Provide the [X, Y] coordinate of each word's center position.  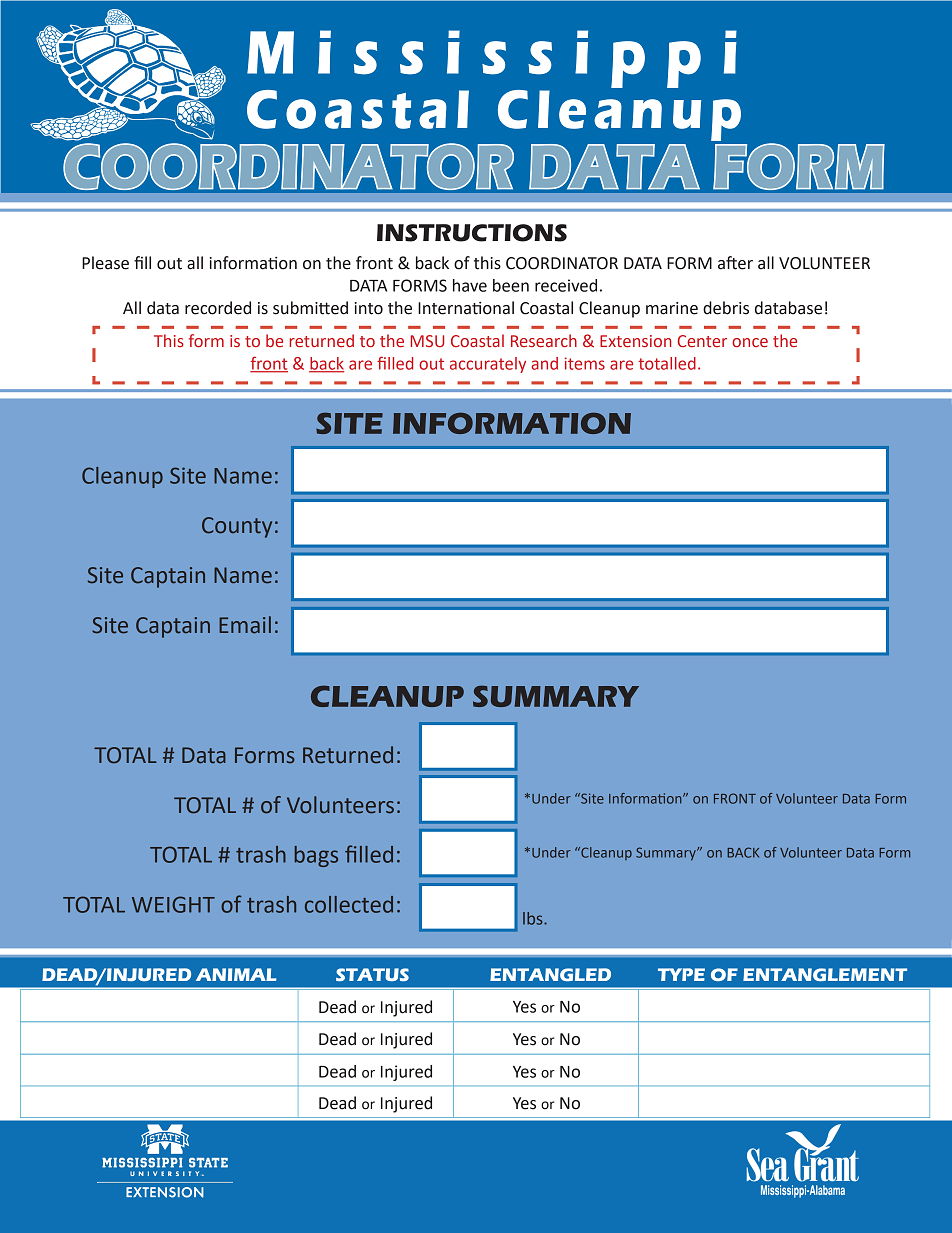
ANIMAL [236, 974]
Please [105, 263]
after [735, 263]
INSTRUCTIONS [472, 233]
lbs [534, 918]
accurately [488, 365]
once [750, 342]
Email [245, 625]
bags [316, 856]
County [237, 527]
